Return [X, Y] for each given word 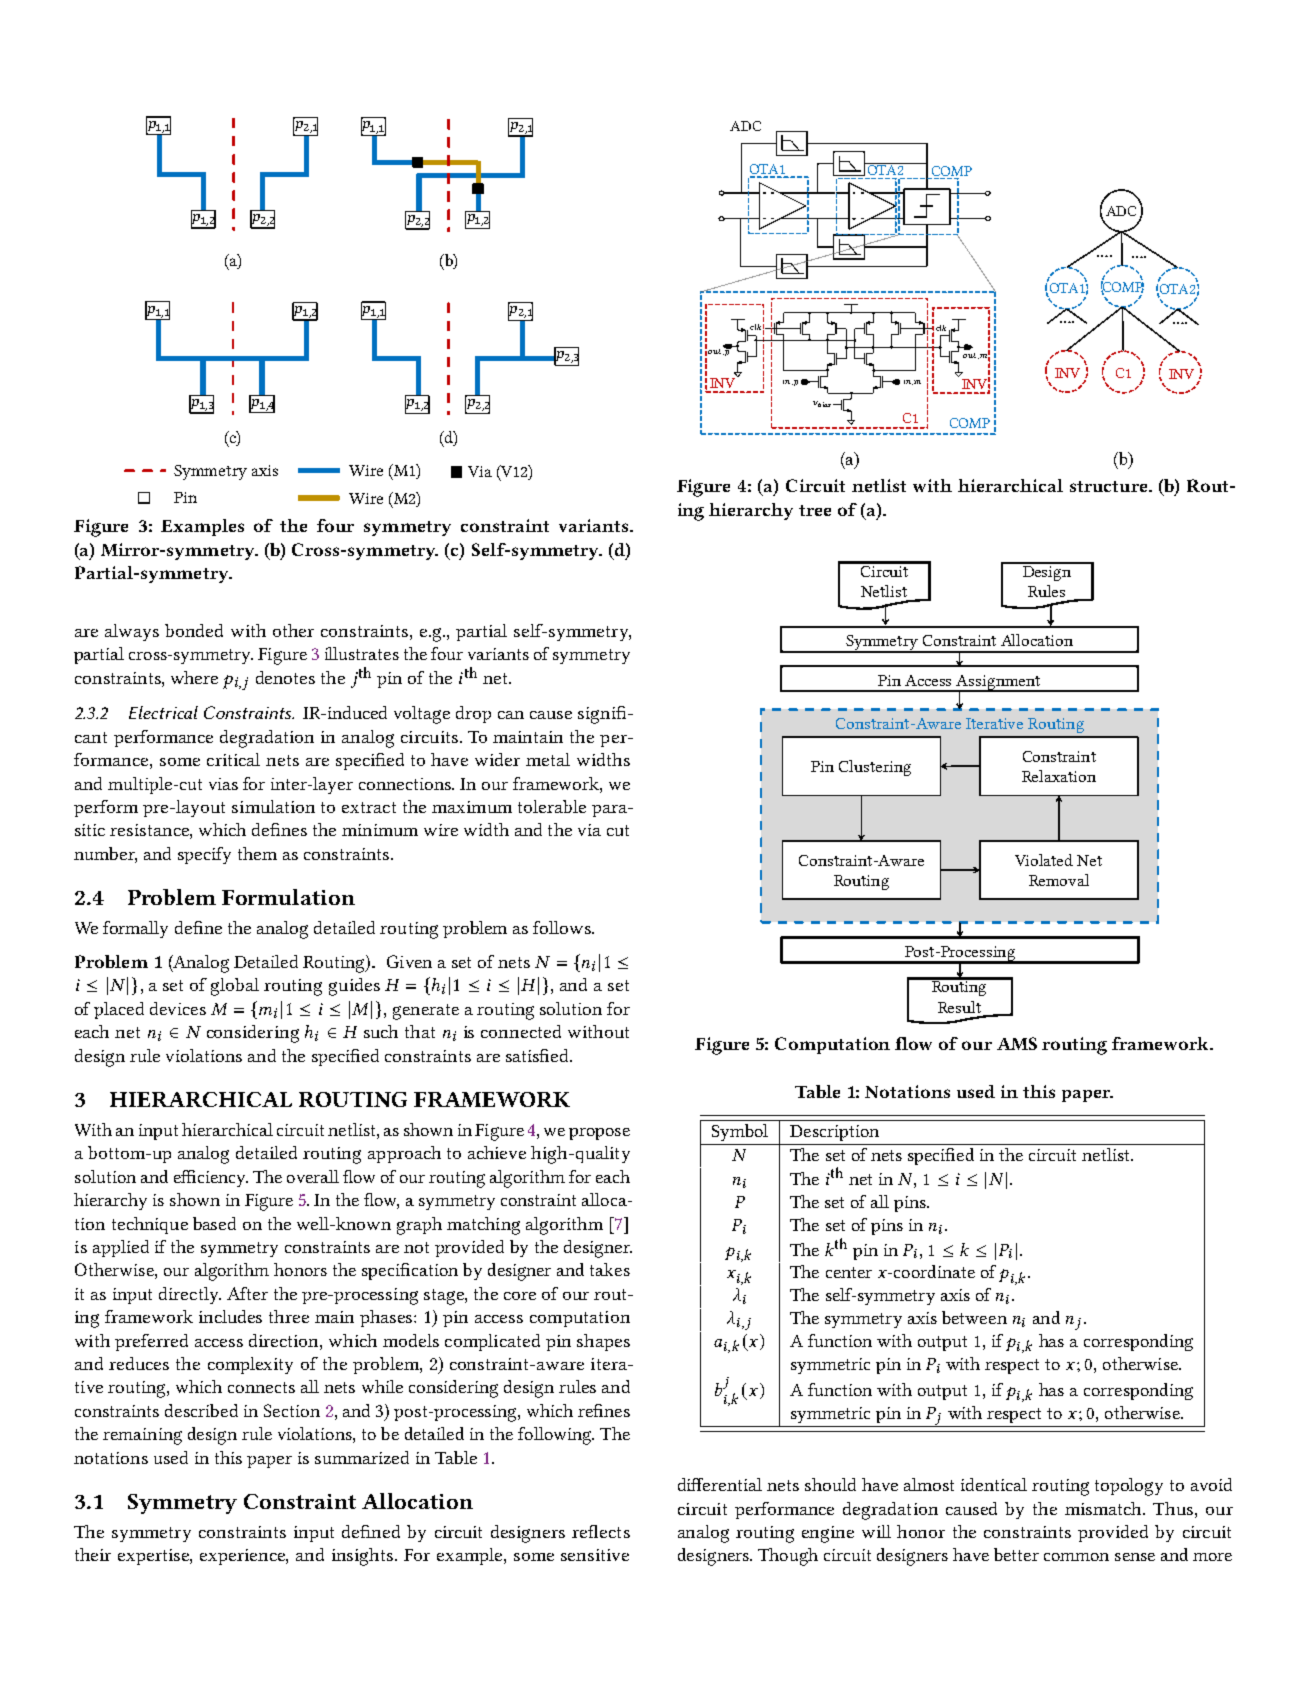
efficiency [211, 1178]
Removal [1059, 880]
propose [599, 1134]
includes [230, 1316]
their [93, 1554]
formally [135, 929]
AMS [1017, 1043]
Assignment [999, 683]
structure [1110, 486]
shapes [603, 1342]
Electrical [163, 712]
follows [563, 927]
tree [815, 510]
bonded [194, 630]
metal [548, 759]
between [974, 1317]
